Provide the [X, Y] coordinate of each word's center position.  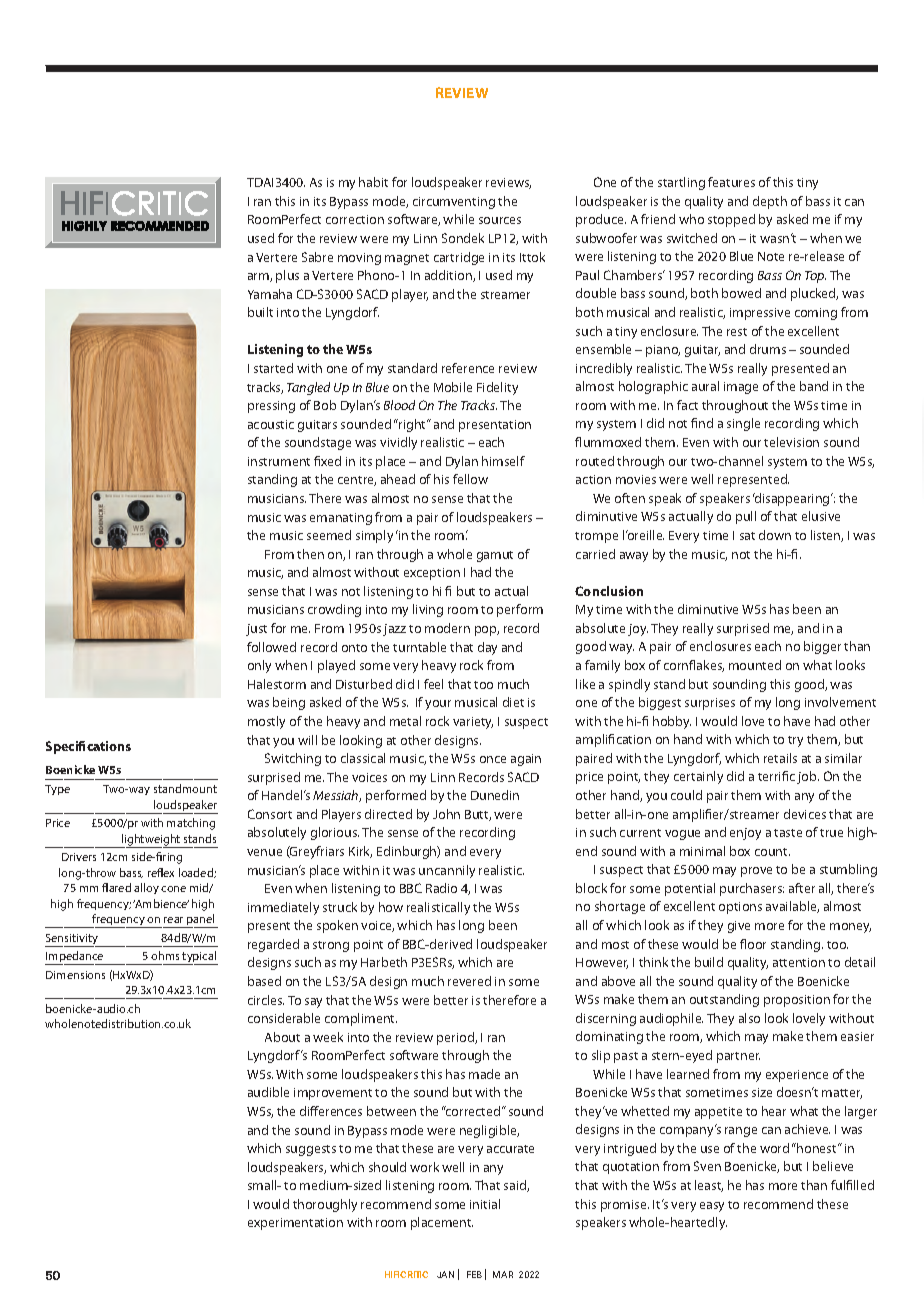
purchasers [752, 889]
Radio [441, 888]
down [775, 535]
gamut [495, 556]
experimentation [295, 1224]
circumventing [454, 203]
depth [770, 202]
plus [287, 276]
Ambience [161, 903]
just [256, 630]
